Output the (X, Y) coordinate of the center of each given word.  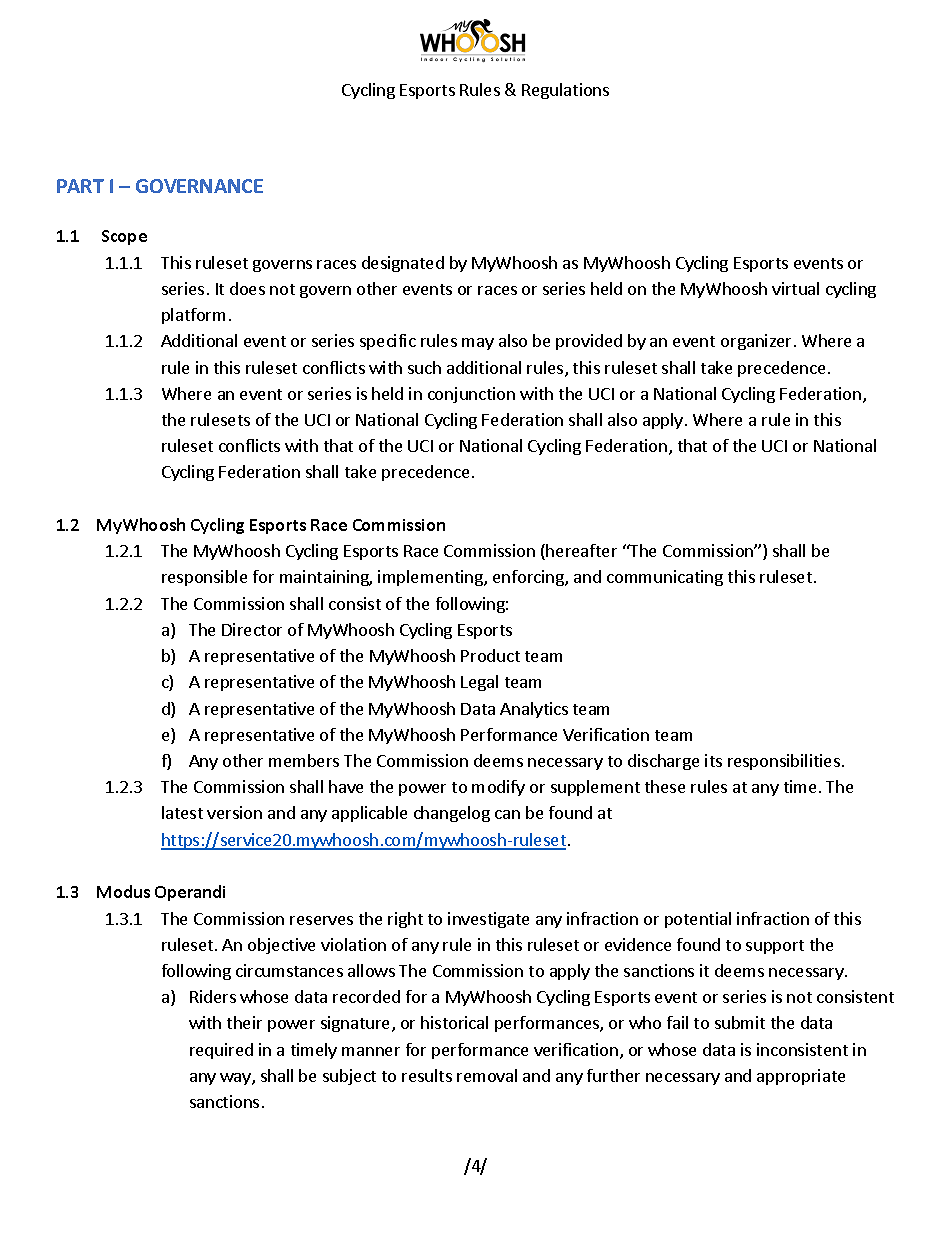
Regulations (565, 91)
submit (740, 1022)
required (221, 1051)
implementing (431, 578)
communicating (665, 578)
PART (80, 186)
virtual (795, 288)
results (427, 1075)
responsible (204, 578)
